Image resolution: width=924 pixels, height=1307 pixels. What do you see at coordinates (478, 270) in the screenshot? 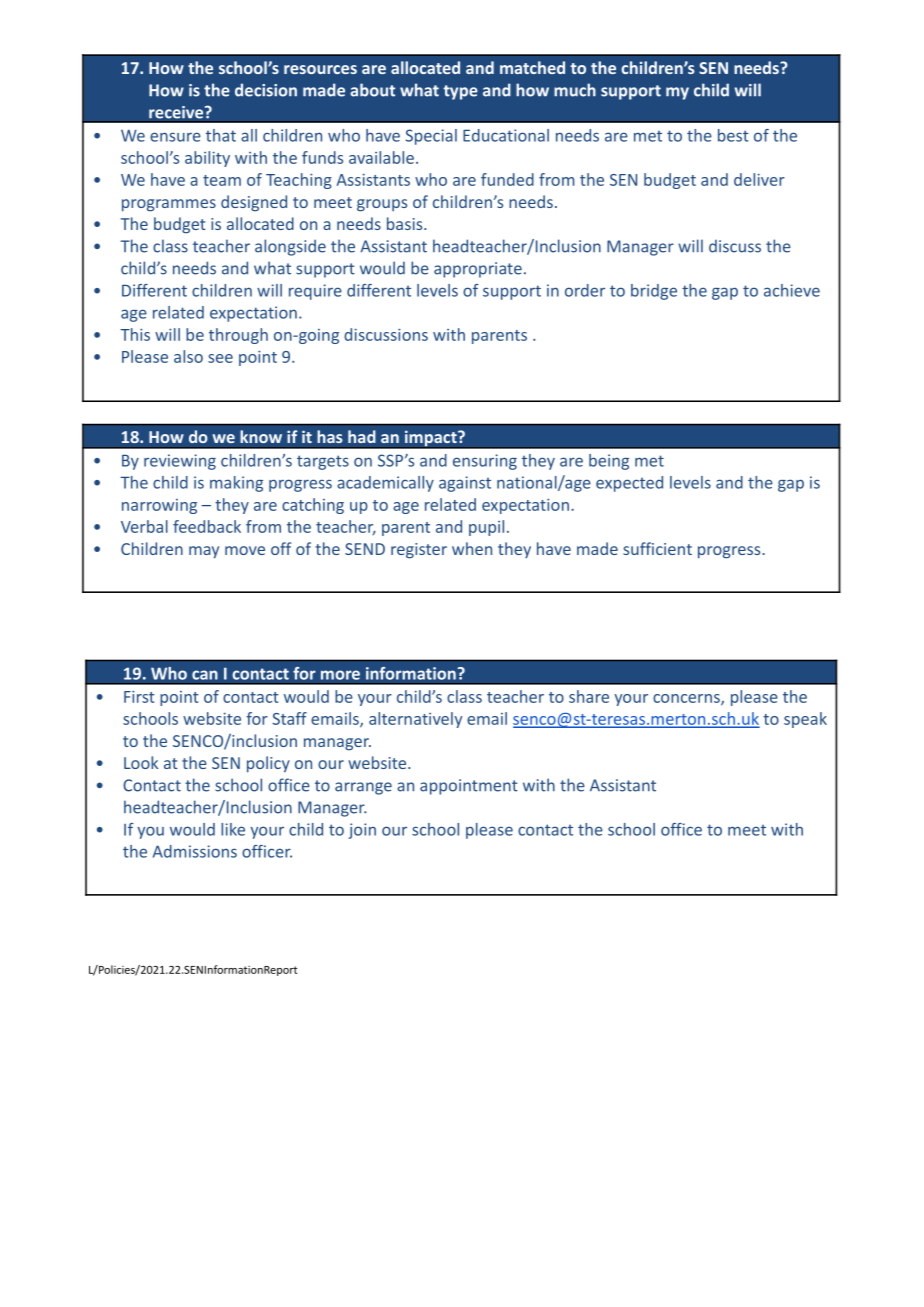
I see `appropriate` at bounding box center [478, 270].
